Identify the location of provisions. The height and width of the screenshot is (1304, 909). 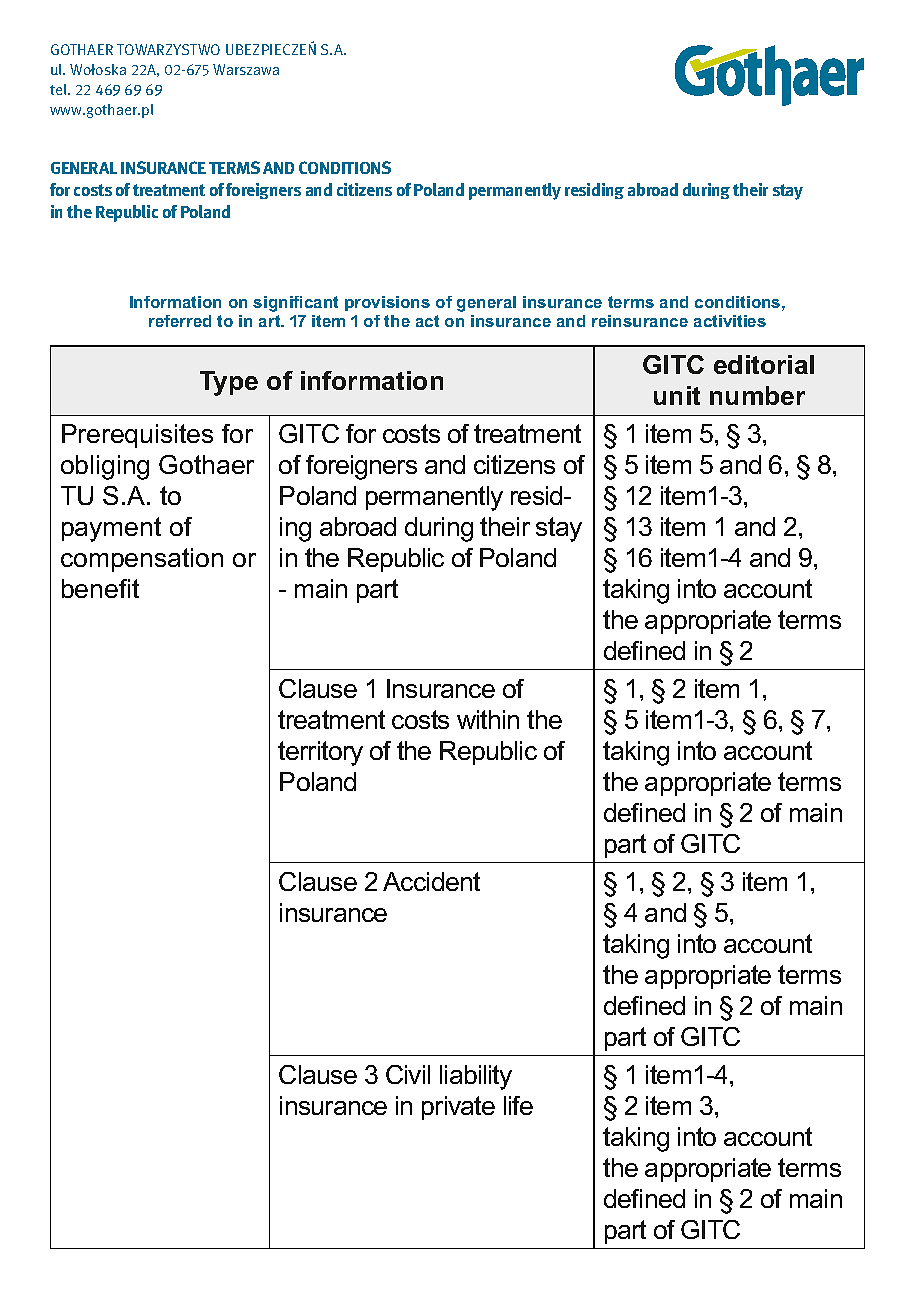
(387, 303).
